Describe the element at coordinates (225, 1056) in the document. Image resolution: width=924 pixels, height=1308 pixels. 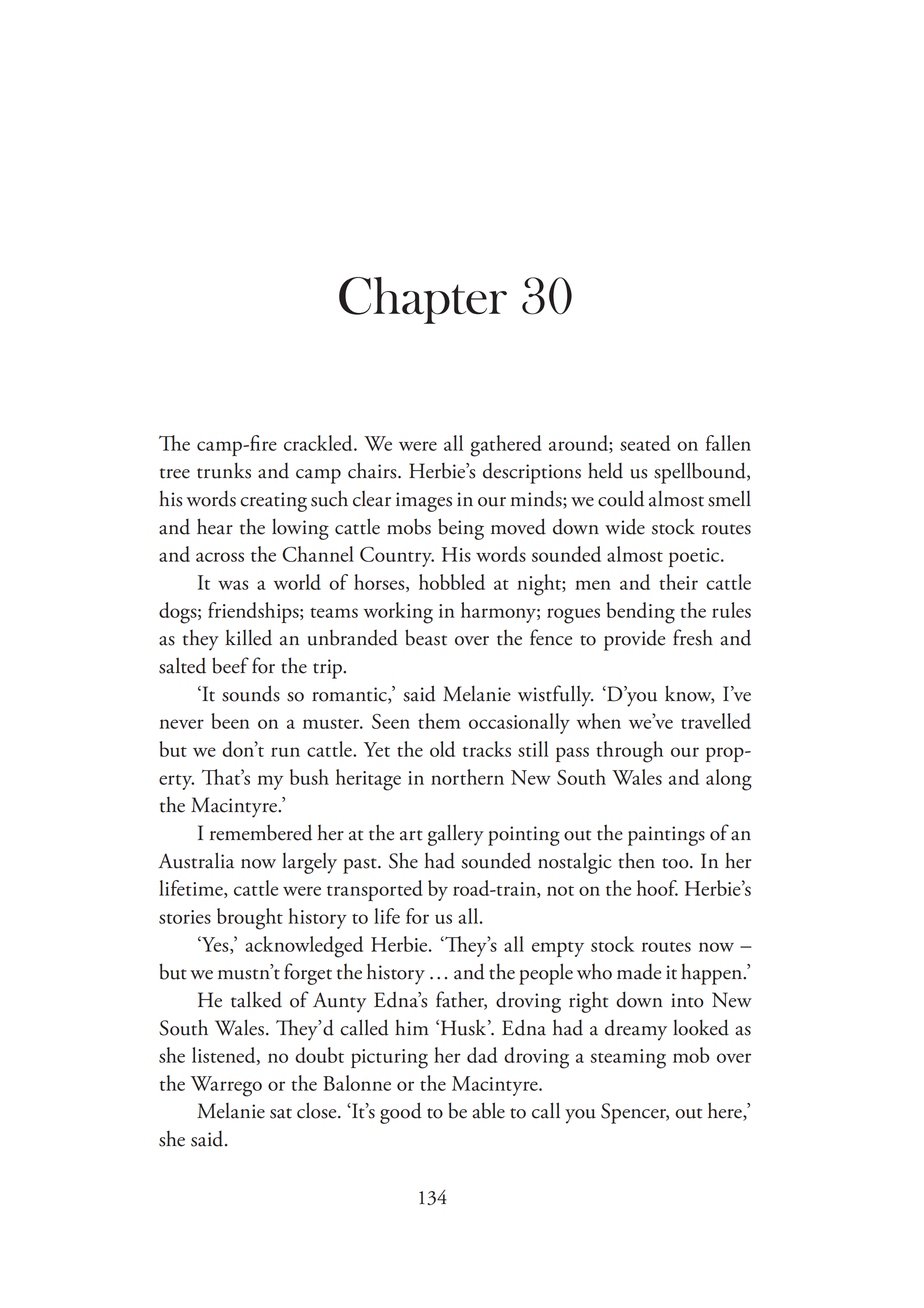
I see `listened` at that location.
